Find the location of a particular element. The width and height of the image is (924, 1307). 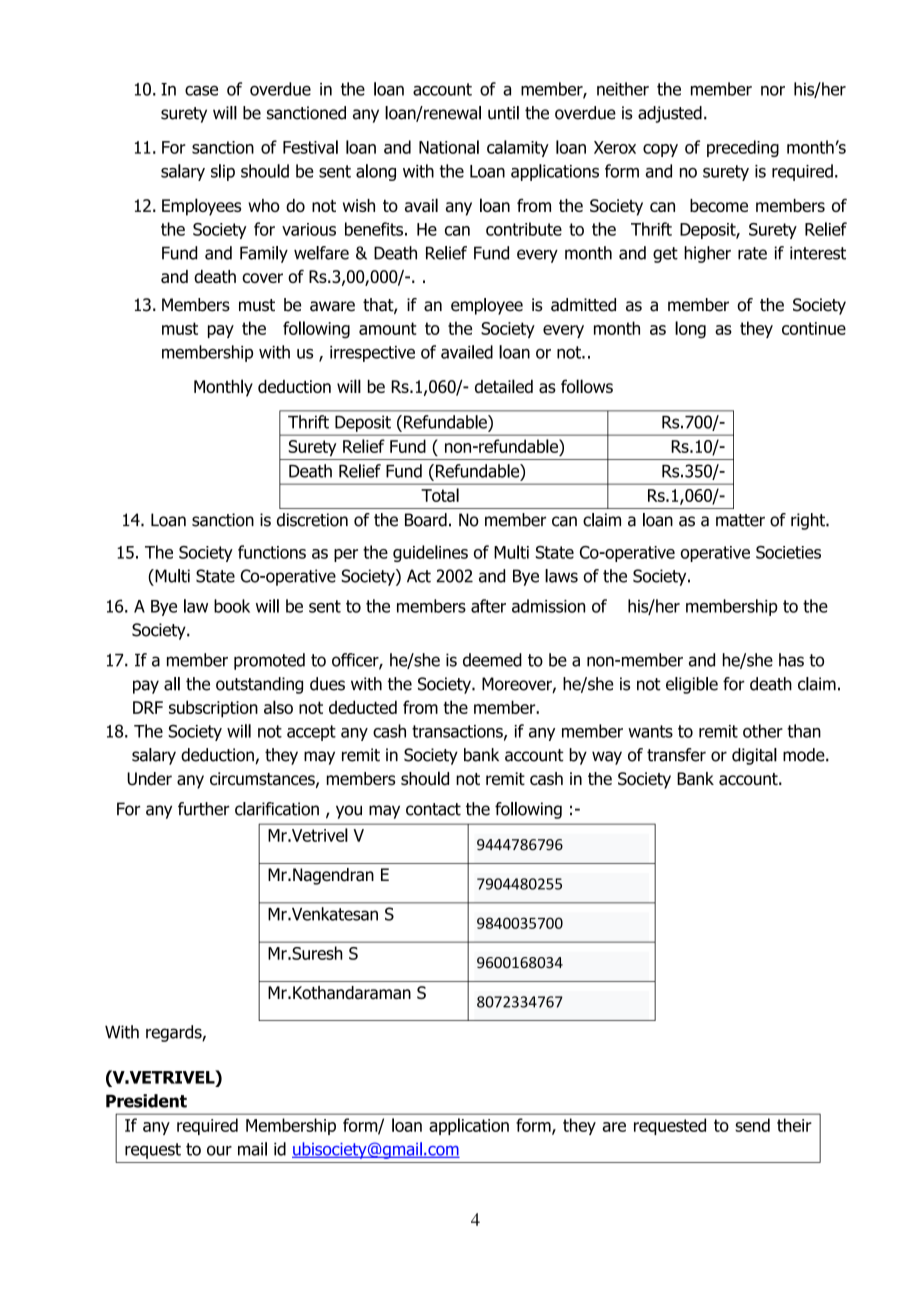

case is located at coordinates (201, 90).
